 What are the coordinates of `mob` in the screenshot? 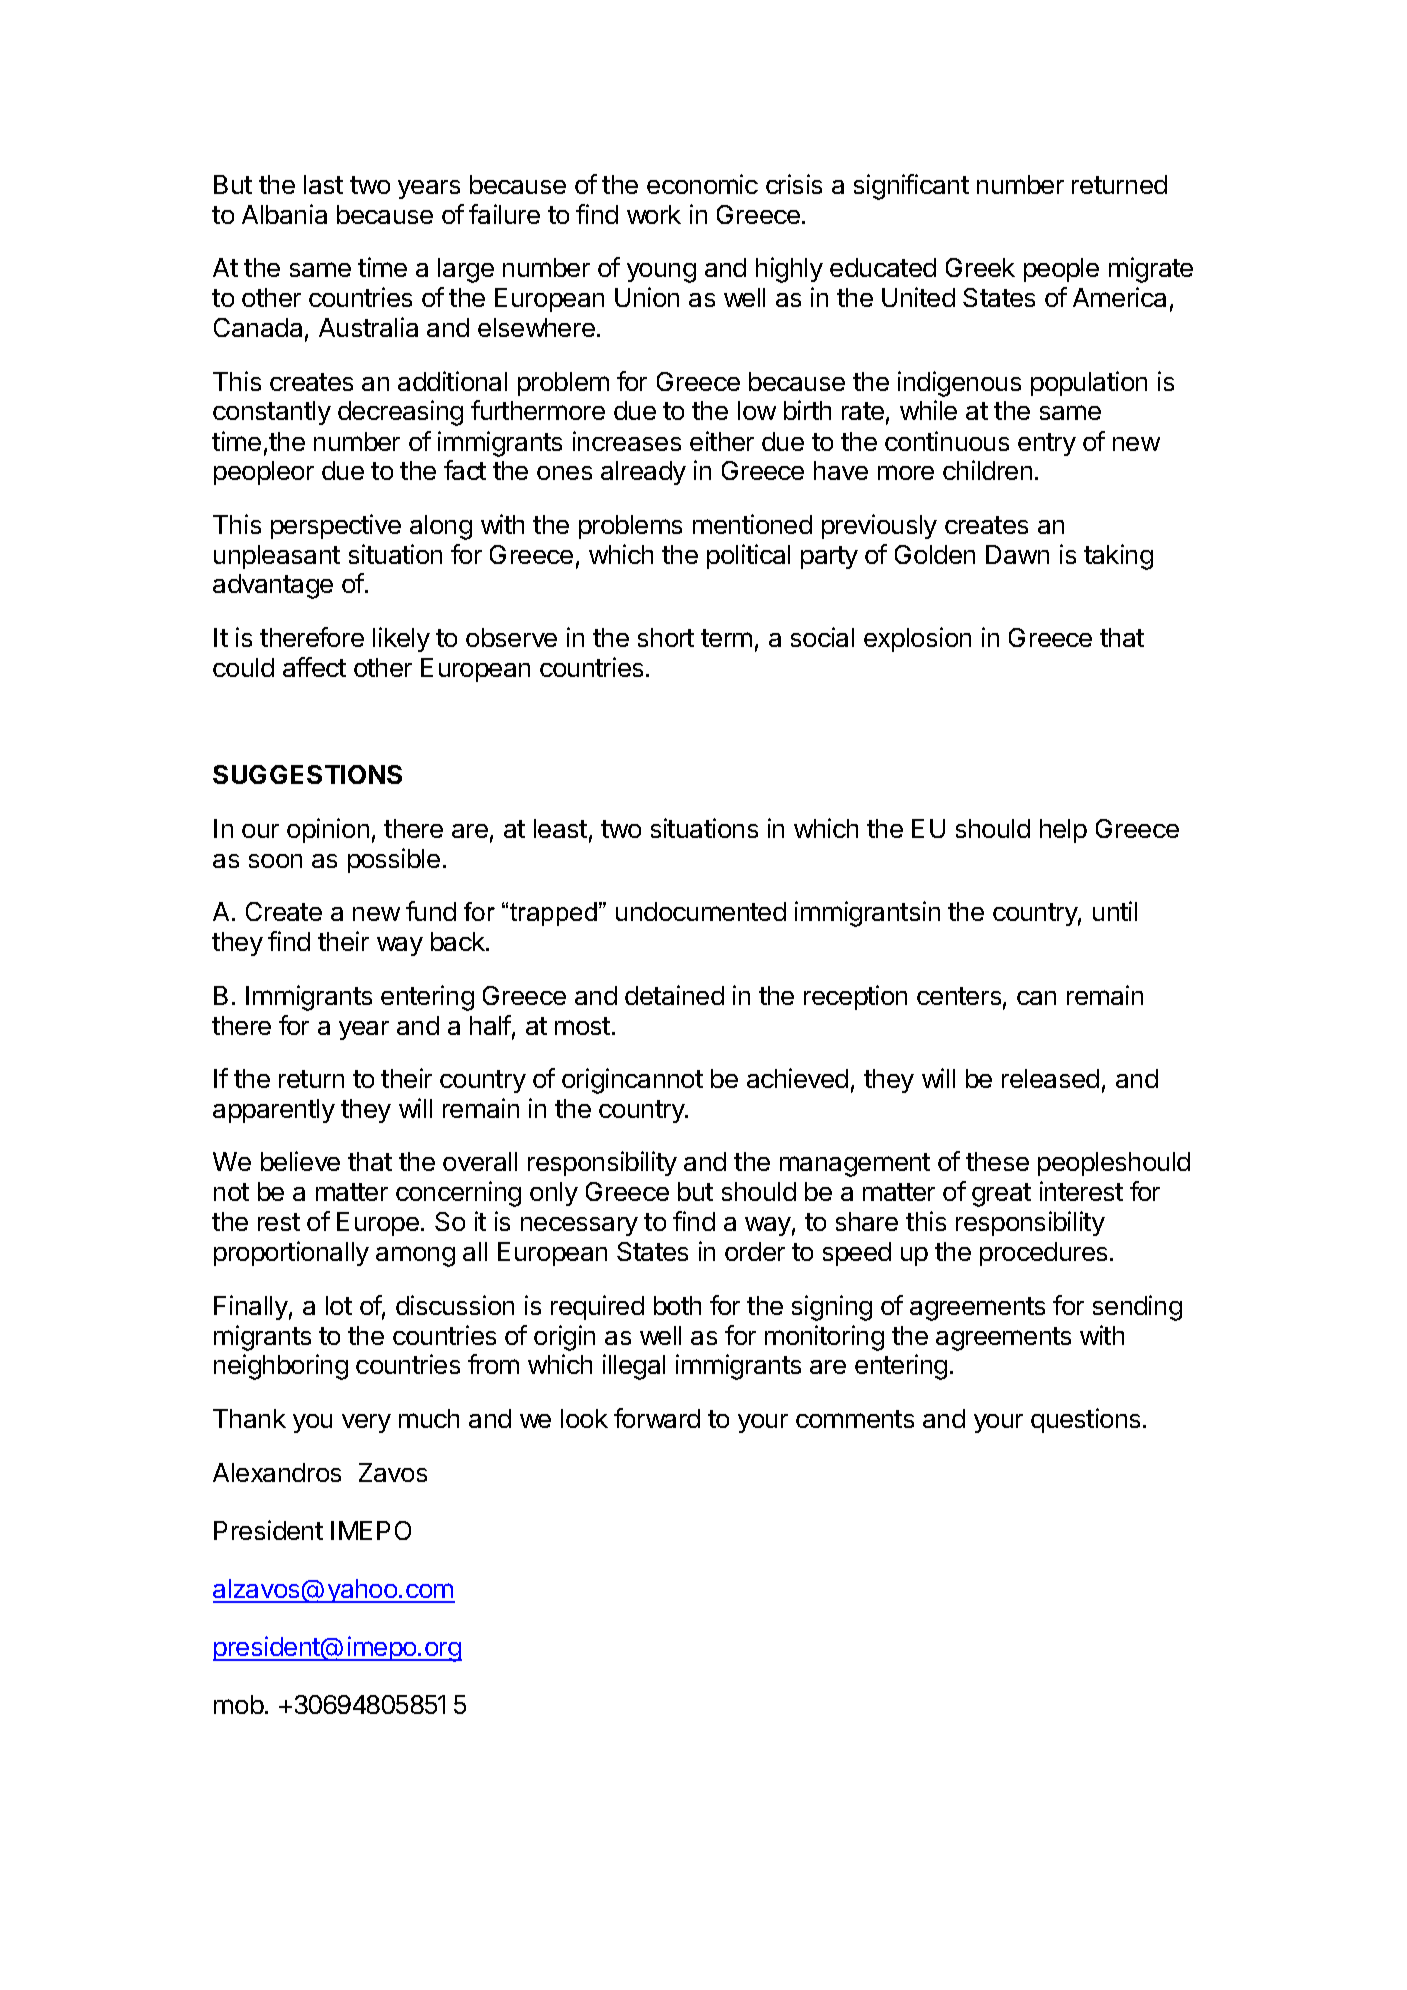 It's located at (239, 1704).
